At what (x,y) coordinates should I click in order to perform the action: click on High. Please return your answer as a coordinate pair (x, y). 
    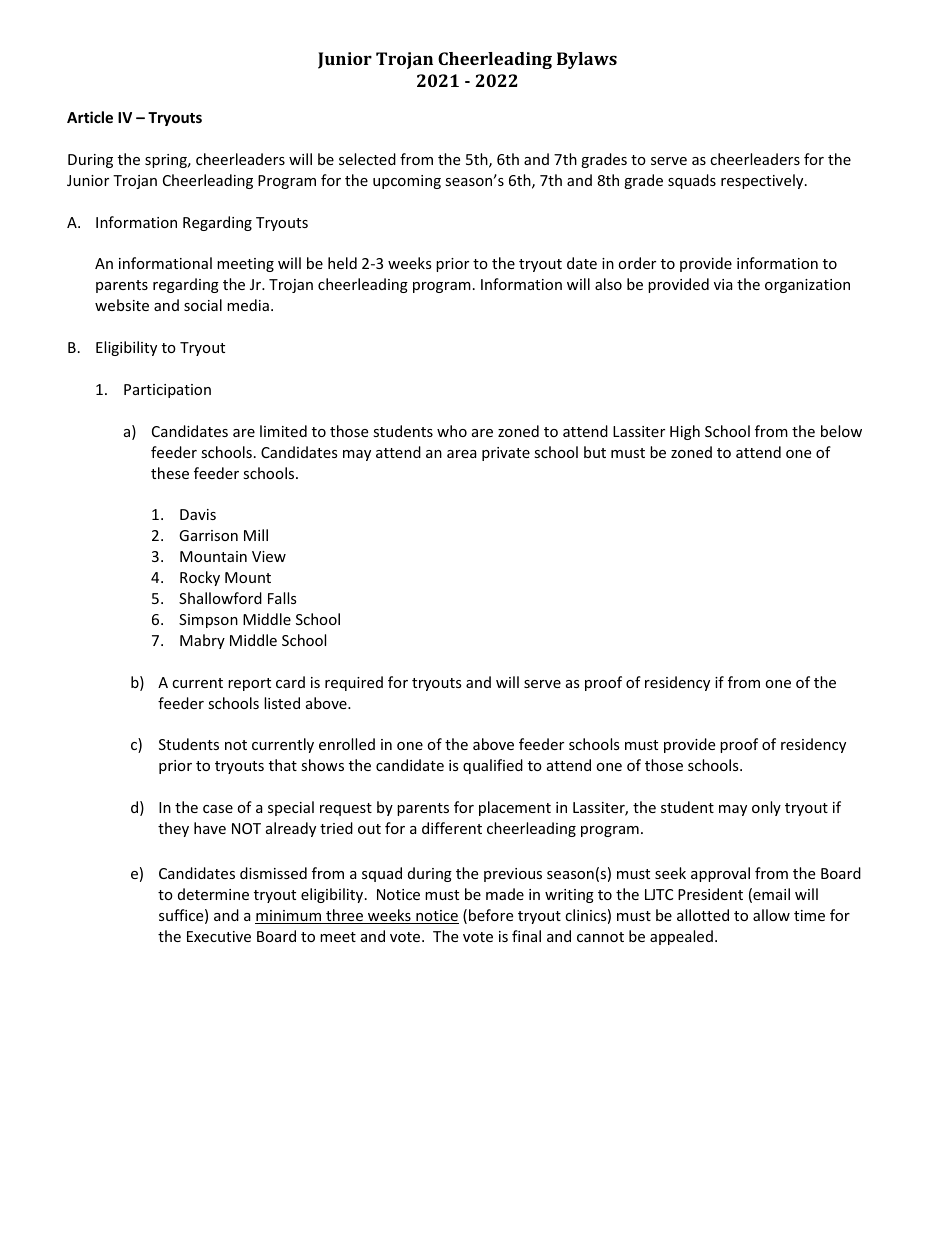
    Looking at the image, I should click on (685, 432).
